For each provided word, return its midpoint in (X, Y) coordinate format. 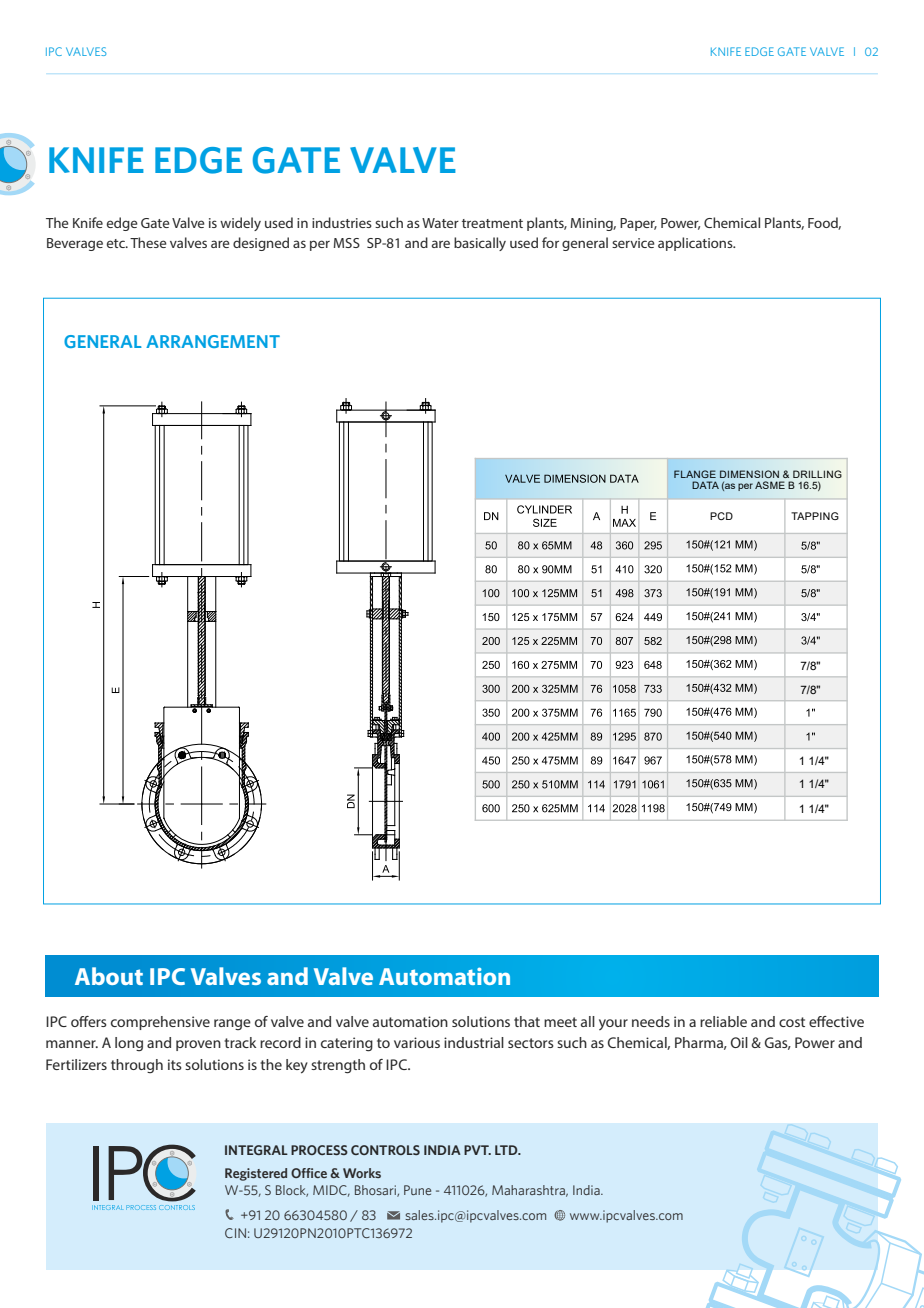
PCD (721, 516)
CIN (235, 1233)
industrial (474, 1042)
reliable (723, 1021)
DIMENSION (749, 474)
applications (696, 244)
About (109, 976)
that (527, 1021)
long (129, 1044)
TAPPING (815, 516)
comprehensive (160, 1023)
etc (117, 243)
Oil (739, 1042)
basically (480, 244)
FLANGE (695, 474)
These (148, 242)
